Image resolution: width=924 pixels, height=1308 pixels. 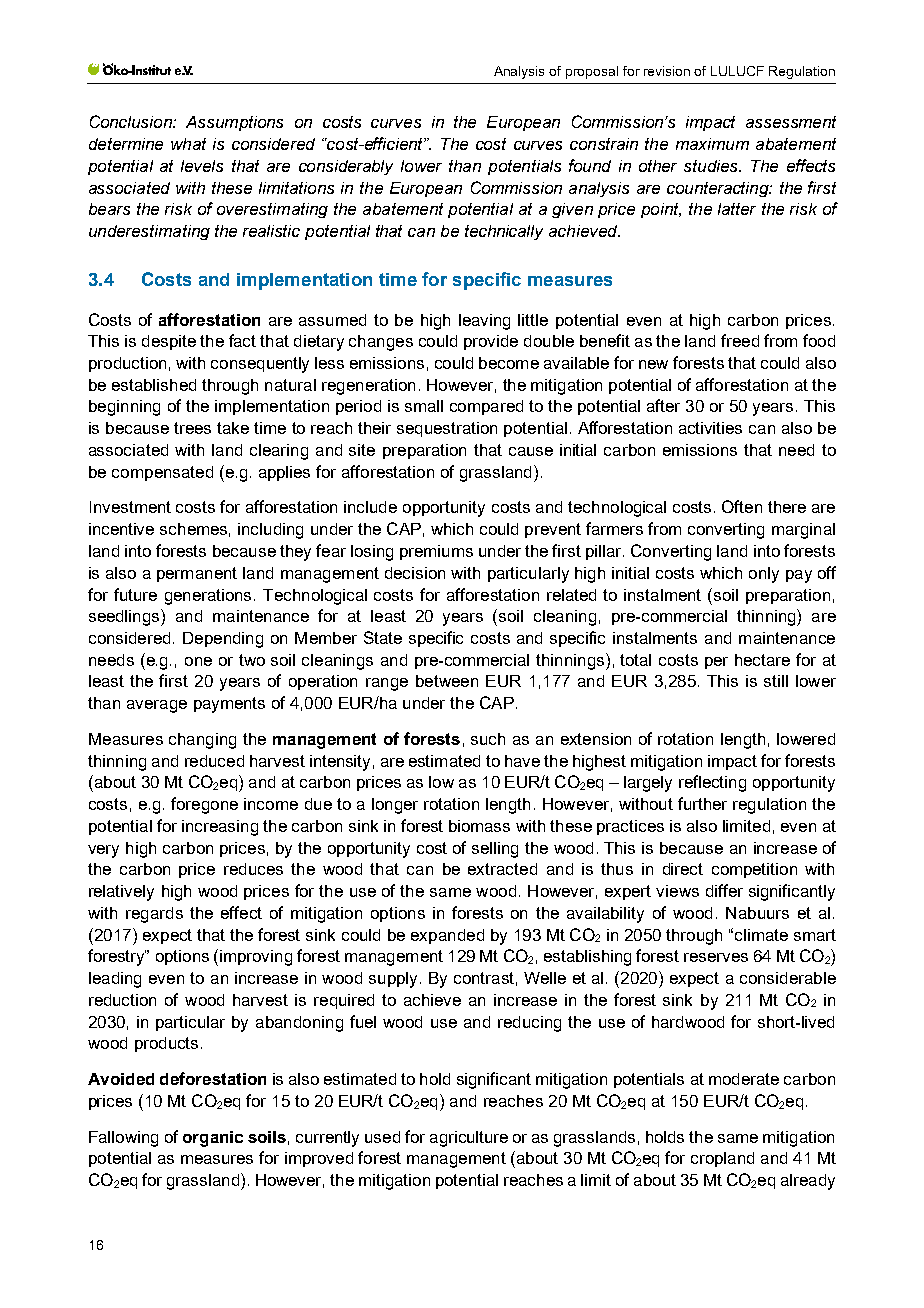 I want to click on reserves, so click(x=716, y=957).
